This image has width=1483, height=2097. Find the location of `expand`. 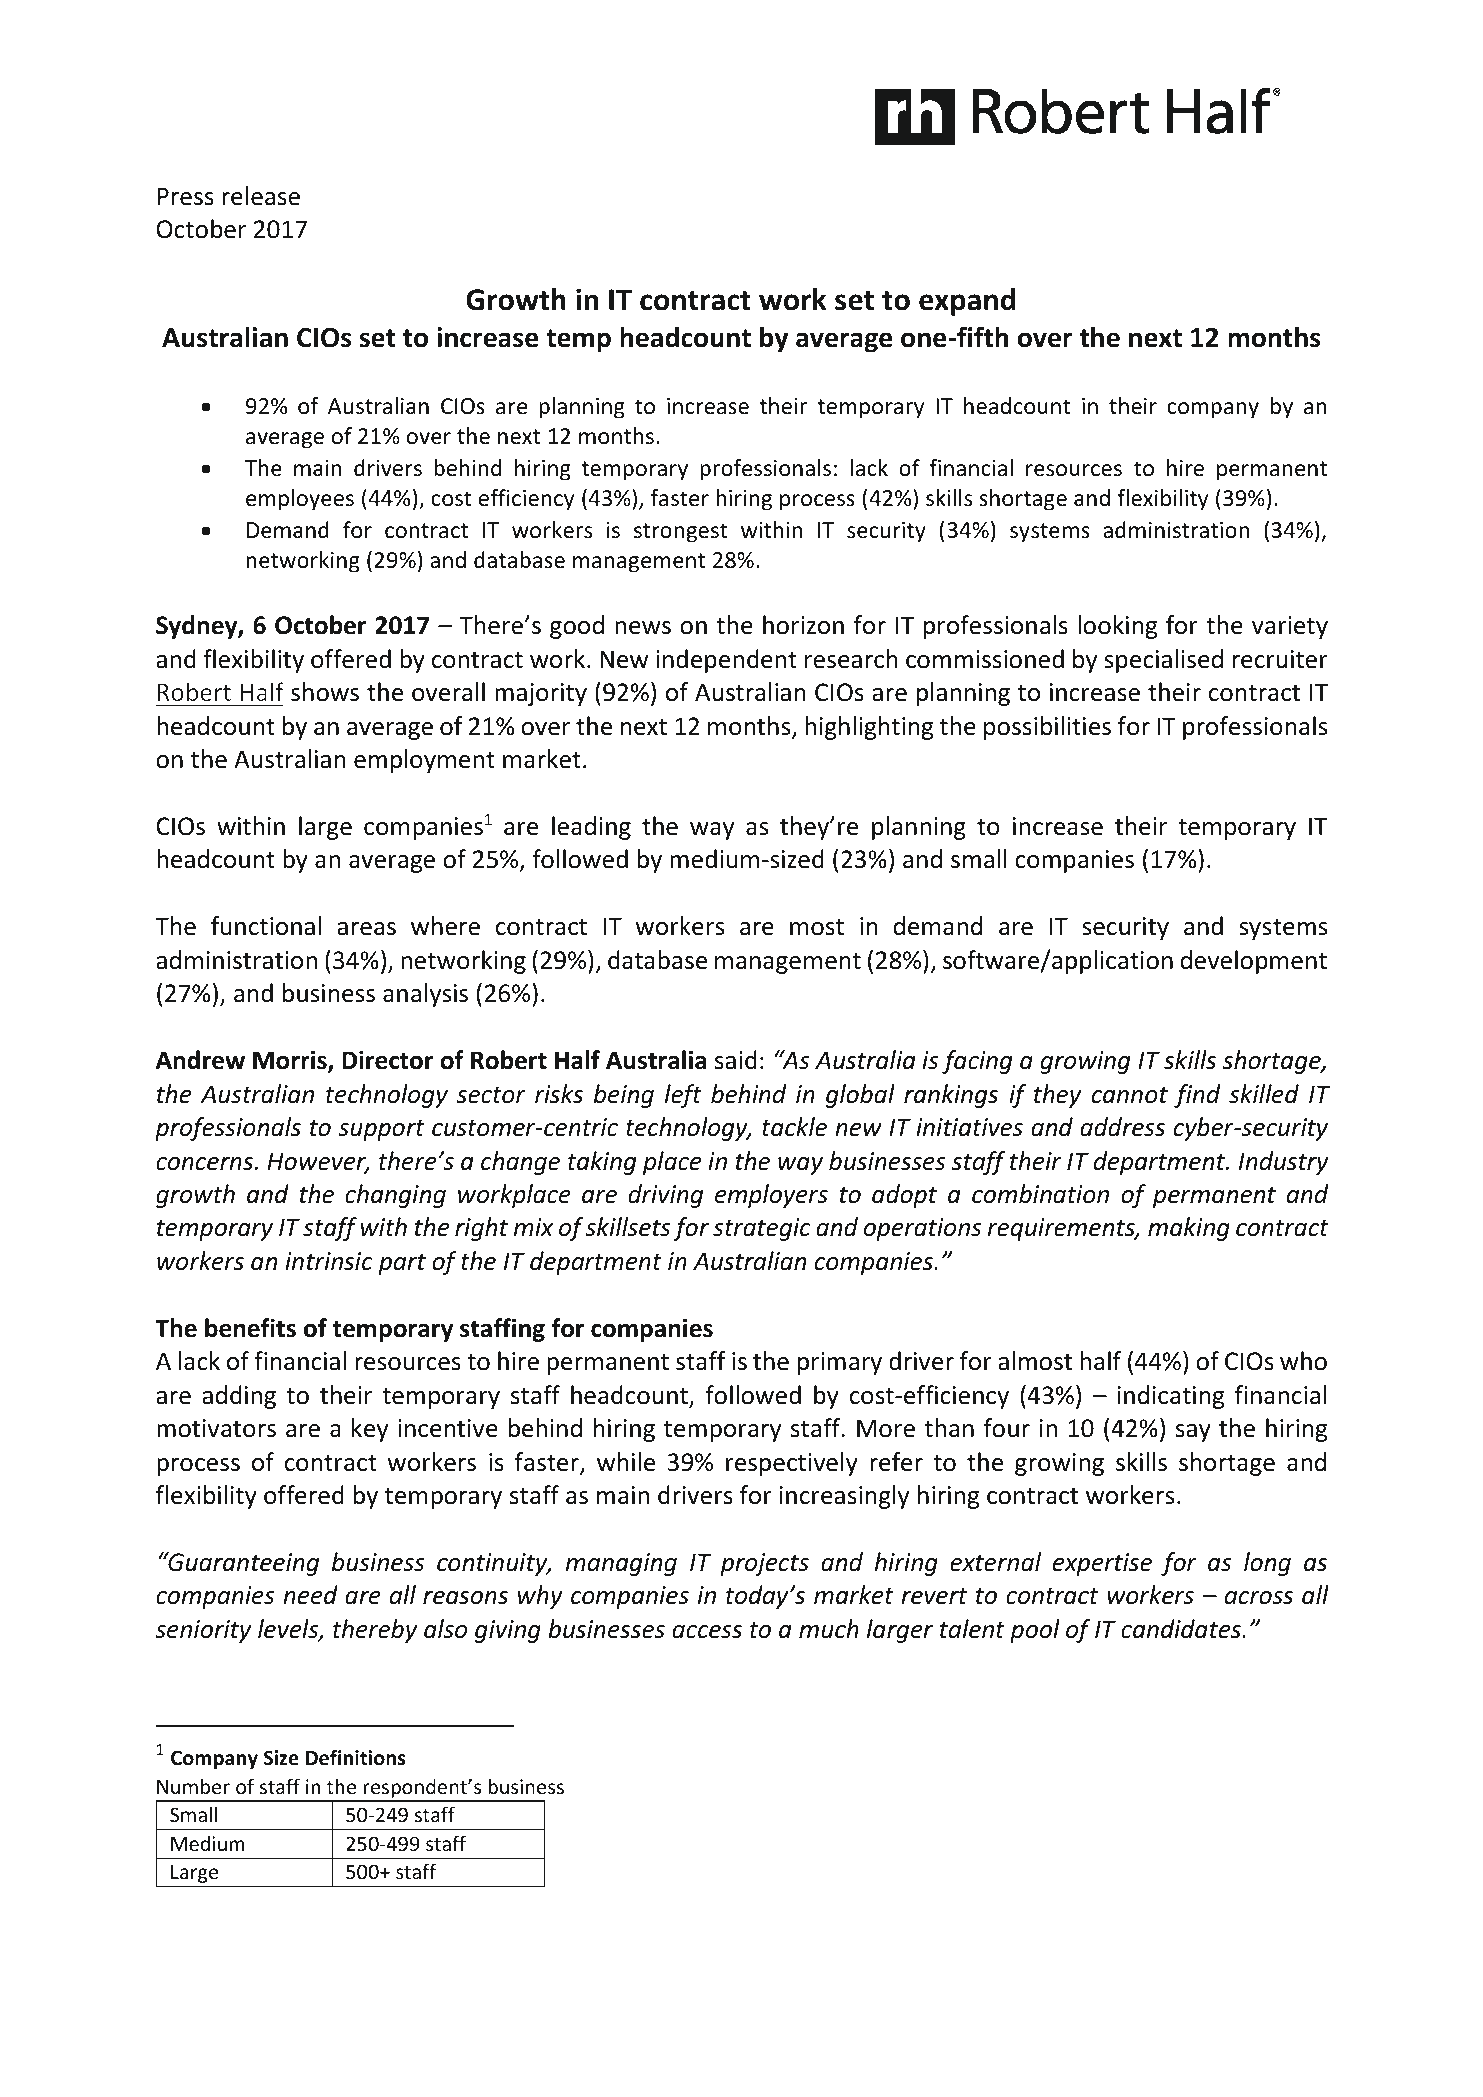

expand is located at coordinates (967, 302).
